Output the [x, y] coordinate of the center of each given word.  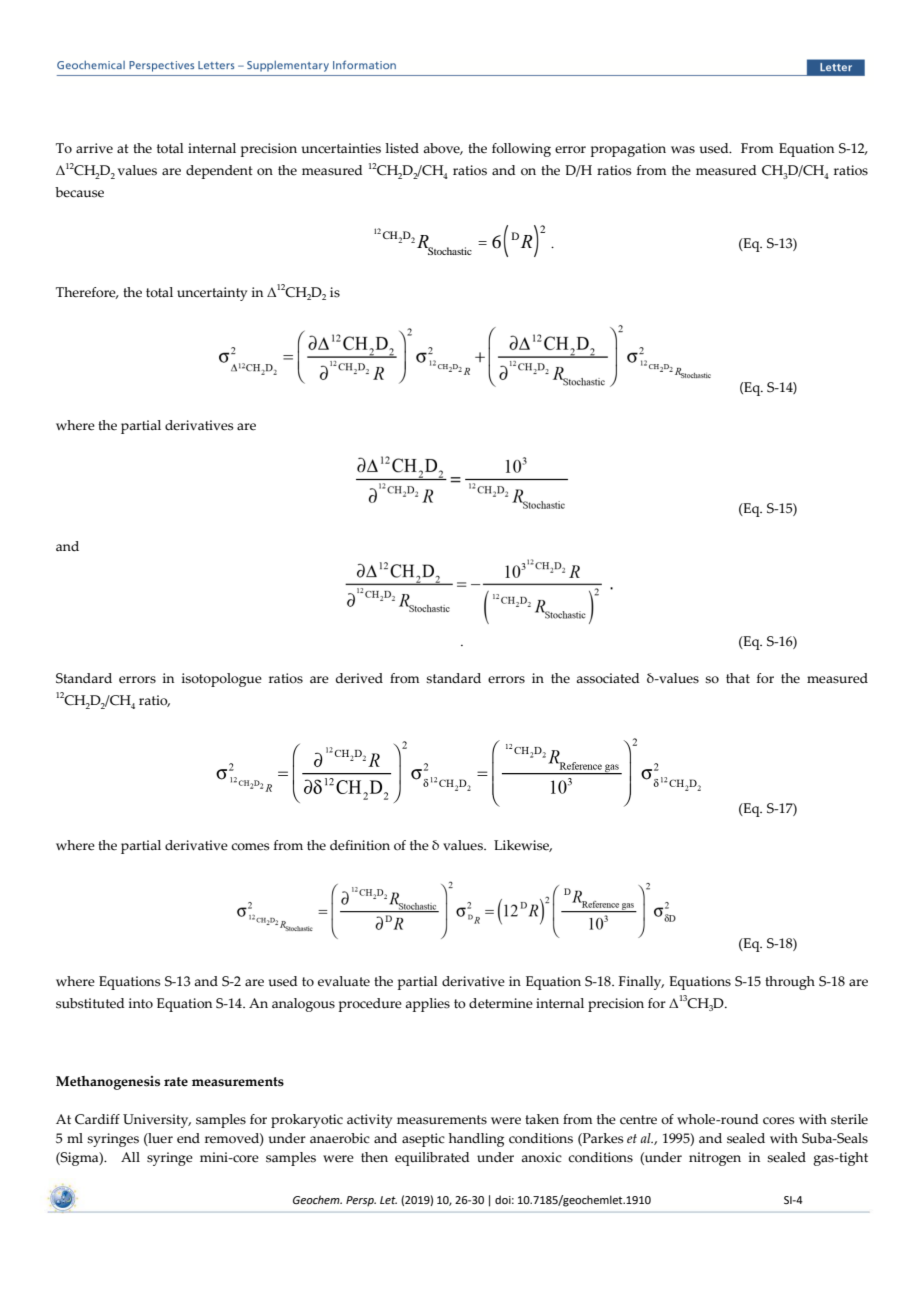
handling [476, 1140]
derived [359, 678]
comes [250, 847]
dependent [219, 172]
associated [608, 678]
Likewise [523, 846]
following [521, 150]
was [683, 150]
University [157, 1121]
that [738, 678]
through [790, 983]
